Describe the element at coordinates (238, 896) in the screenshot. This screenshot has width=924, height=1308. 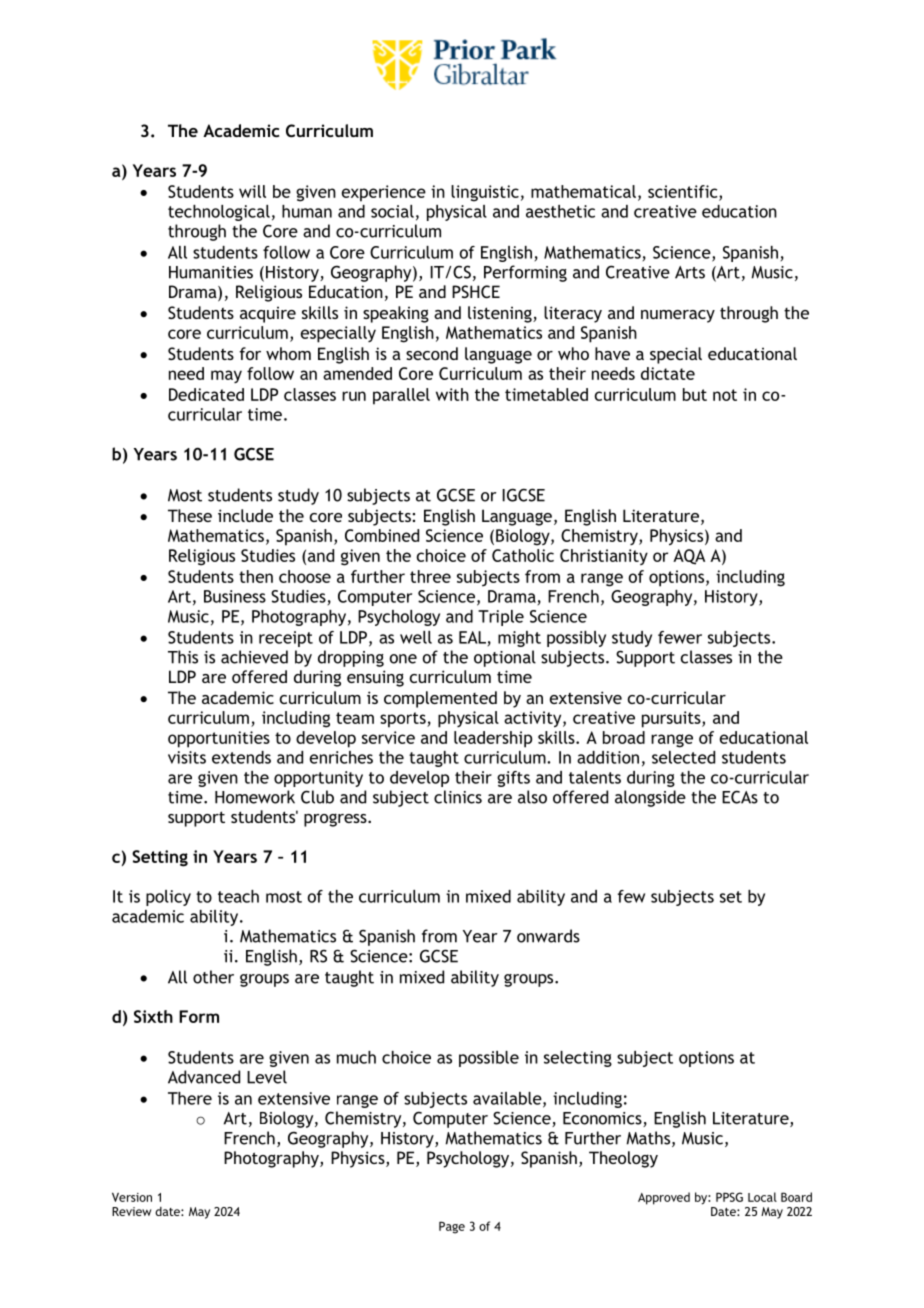
I see `teach` at that location.
